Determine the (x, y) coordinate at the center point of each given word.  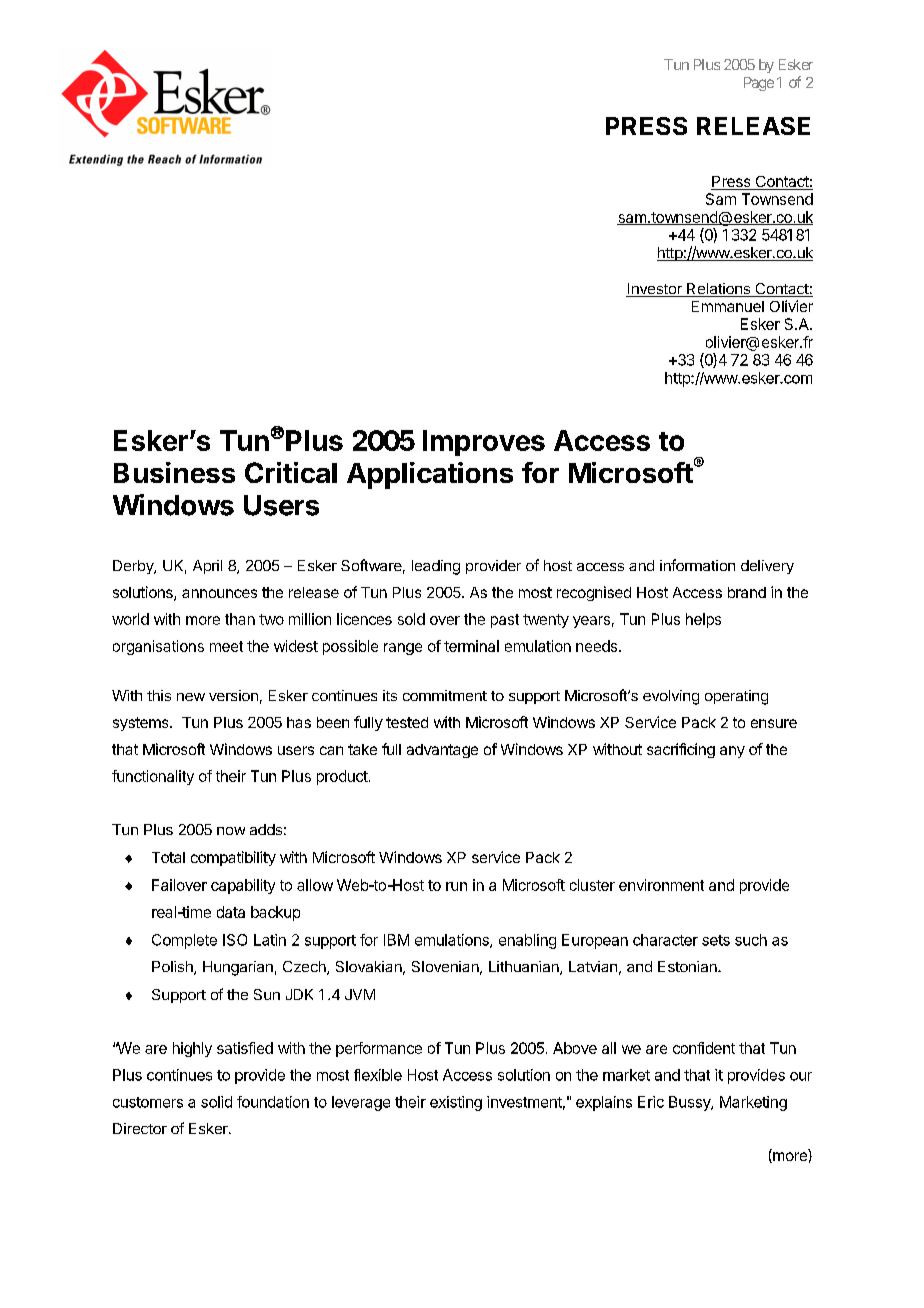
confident (704, 1048)
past (505, 621)
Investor (655, 290)
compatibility (233, 858)
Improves (484, 443)
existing (456, 1103)
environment (661, 885)
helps (703, 620)
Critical (291, 472)
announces (219, 593)
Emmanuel (728, 306)
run (456, 886)
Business (174, 472)
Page (759, 84)
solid (216, 1102)
